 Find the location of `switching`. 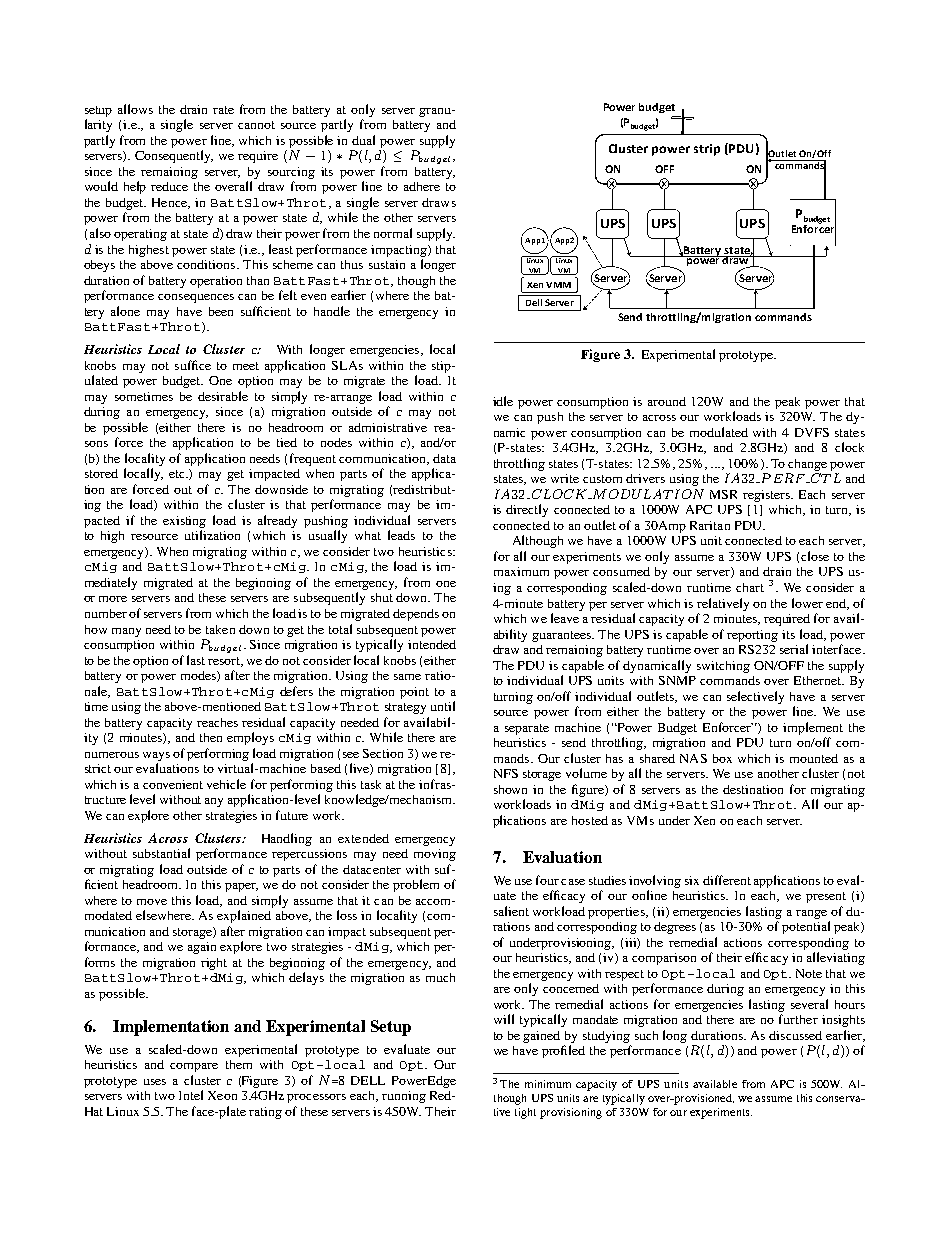

switching is located at coordinates (723, 667).
